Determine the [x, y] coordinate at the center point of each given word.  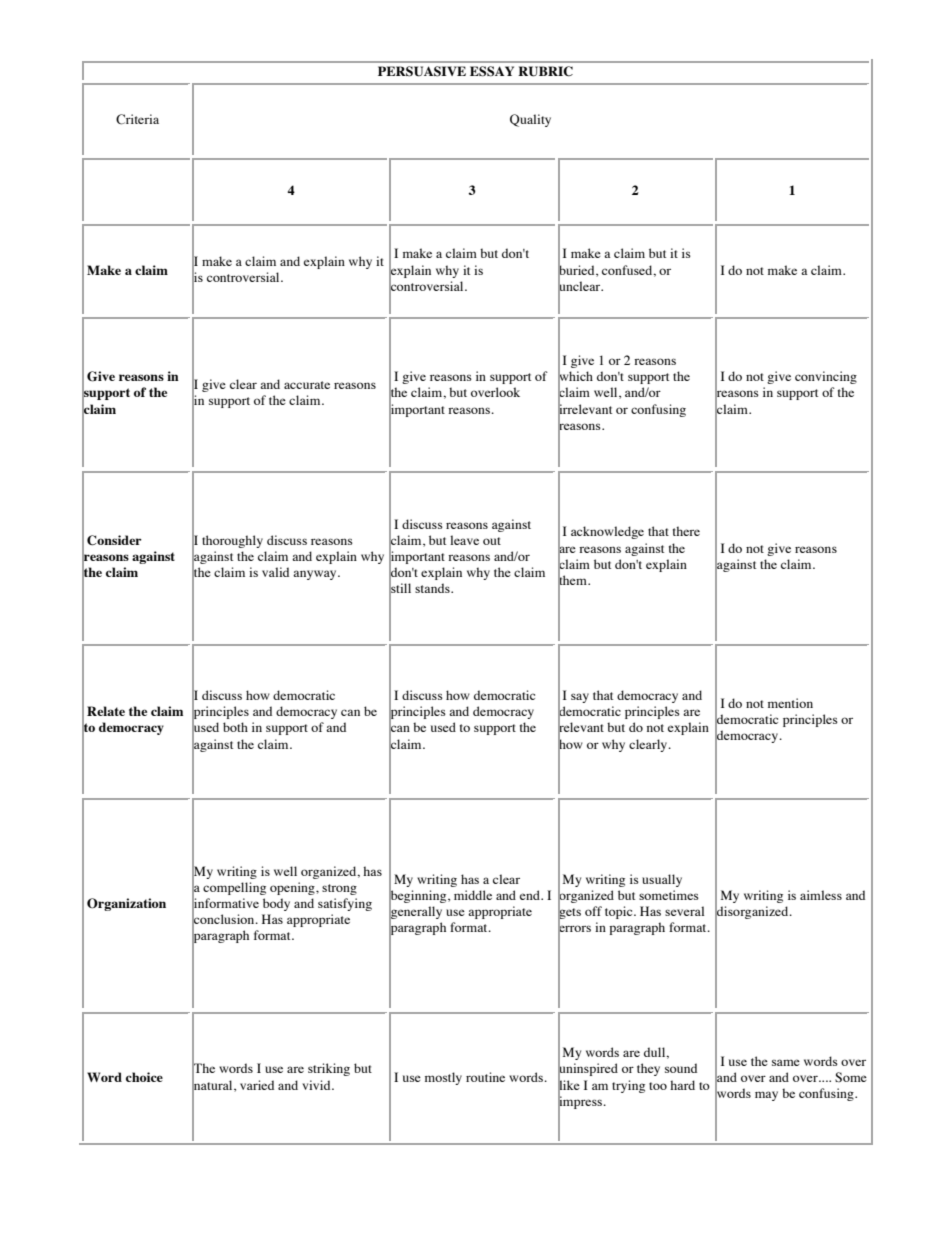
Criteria [137, 119]
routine [485, 1077]
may [766, 1096]
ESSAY [492, 71]
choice [144, 1077]
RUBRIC [545, 71]
